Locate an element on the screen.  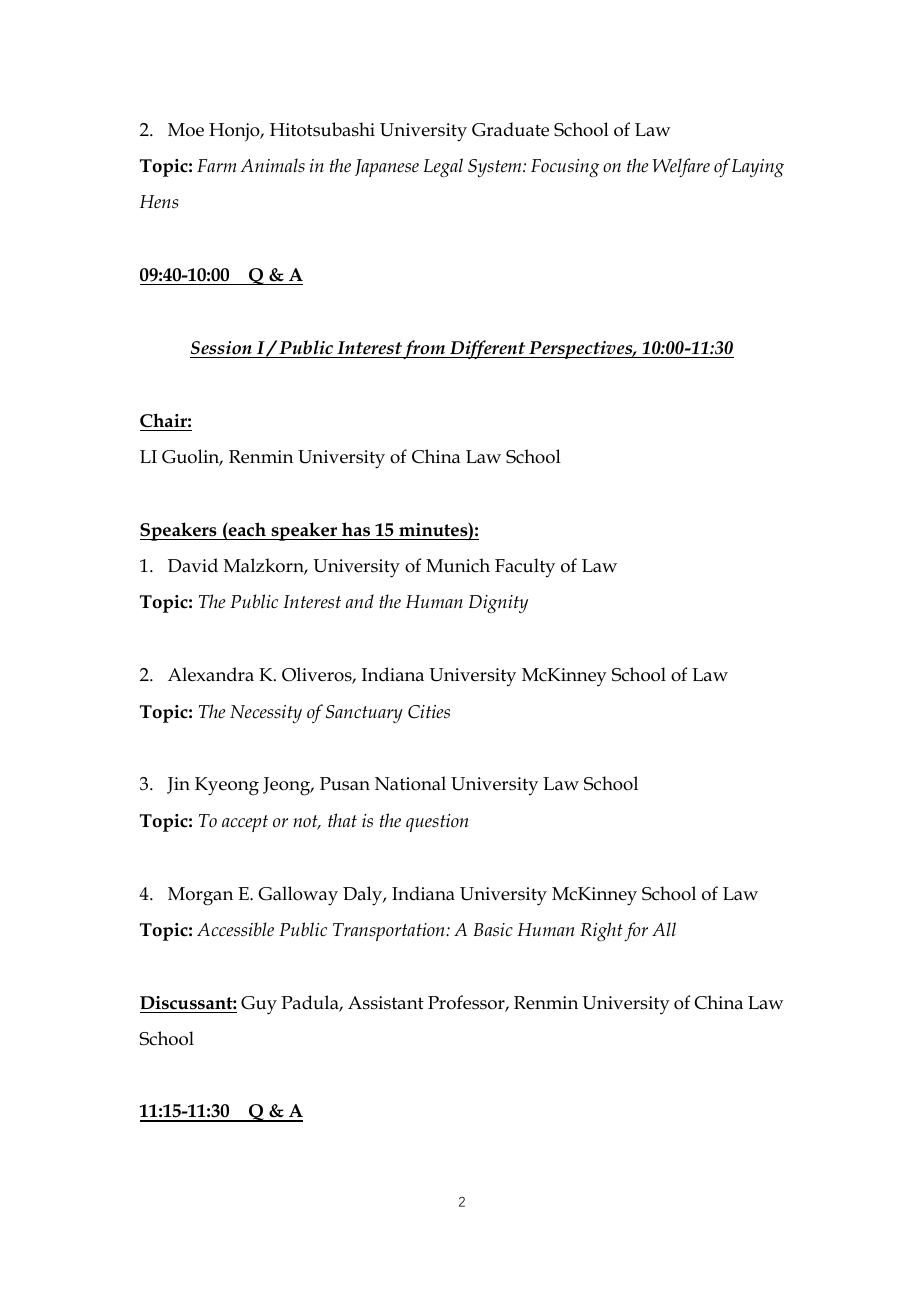
Basic is located at coordinates (493, 930).
